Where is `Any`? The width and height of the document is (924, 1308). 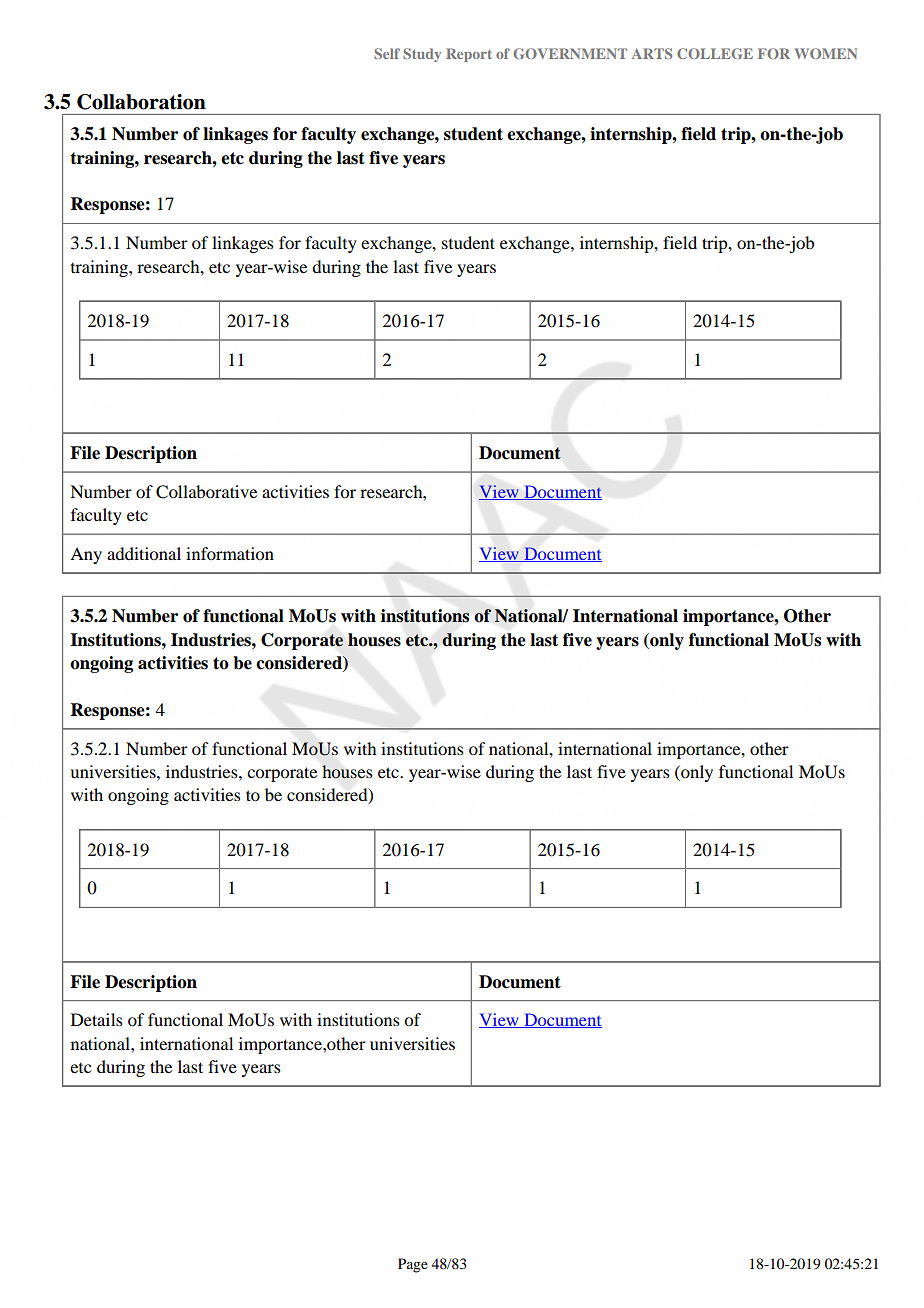
Any is located at coordinates (86, 555).
